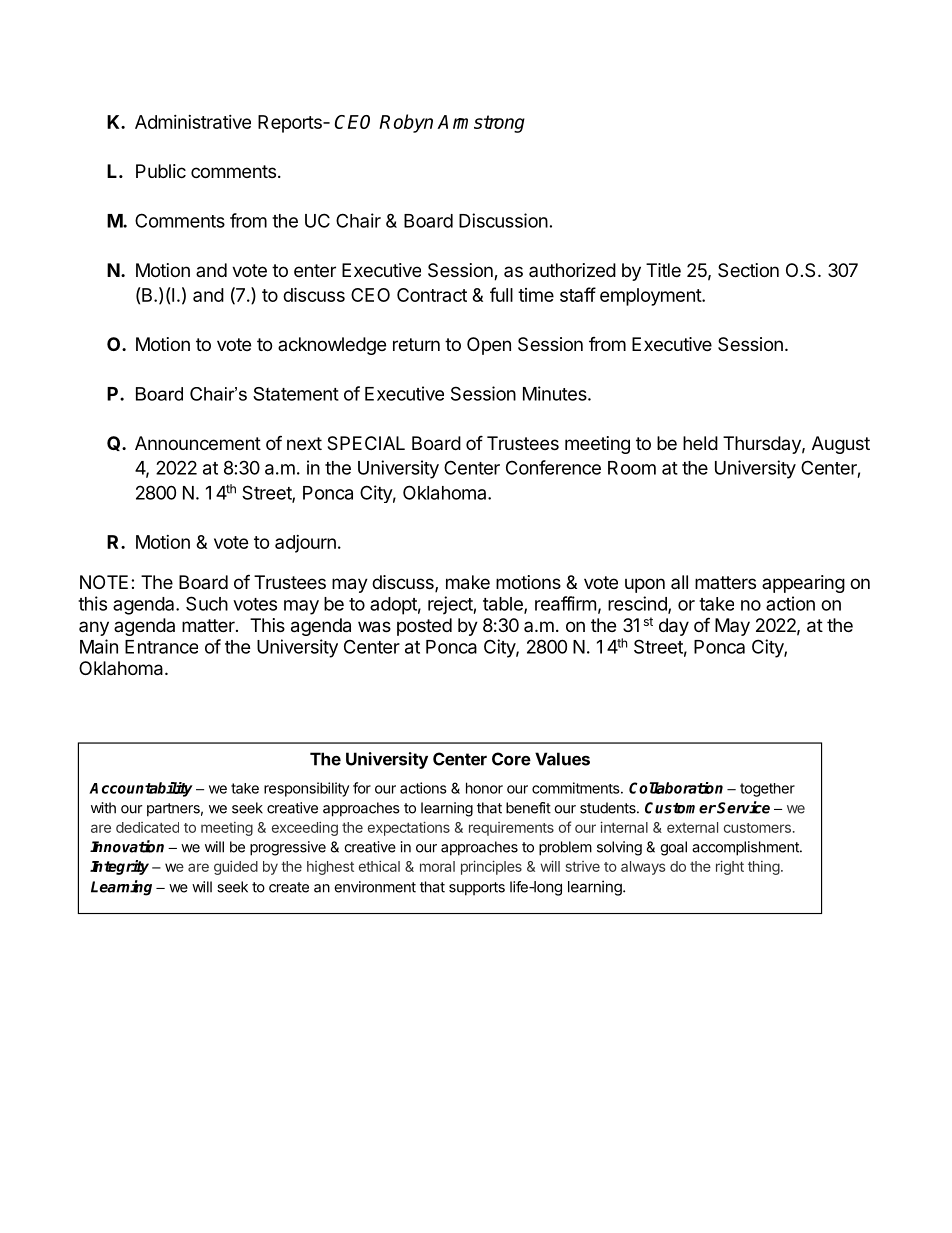 The width and height of the screenshot is (952, 1233). I want to click on guided, so click(236, 868).
